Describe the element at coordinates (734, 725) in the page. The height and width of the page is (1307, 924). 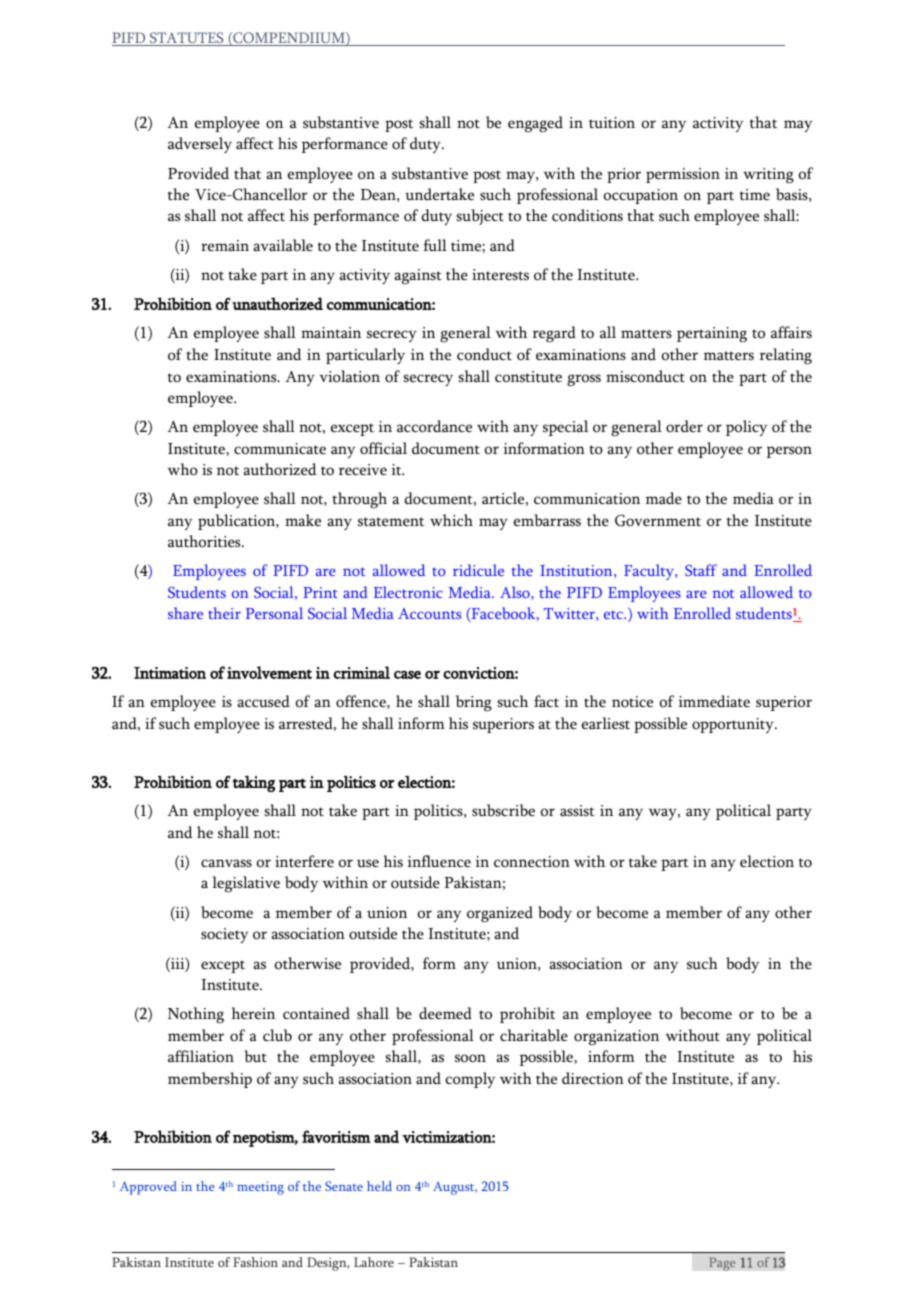
I see `opportunity` at that location.
